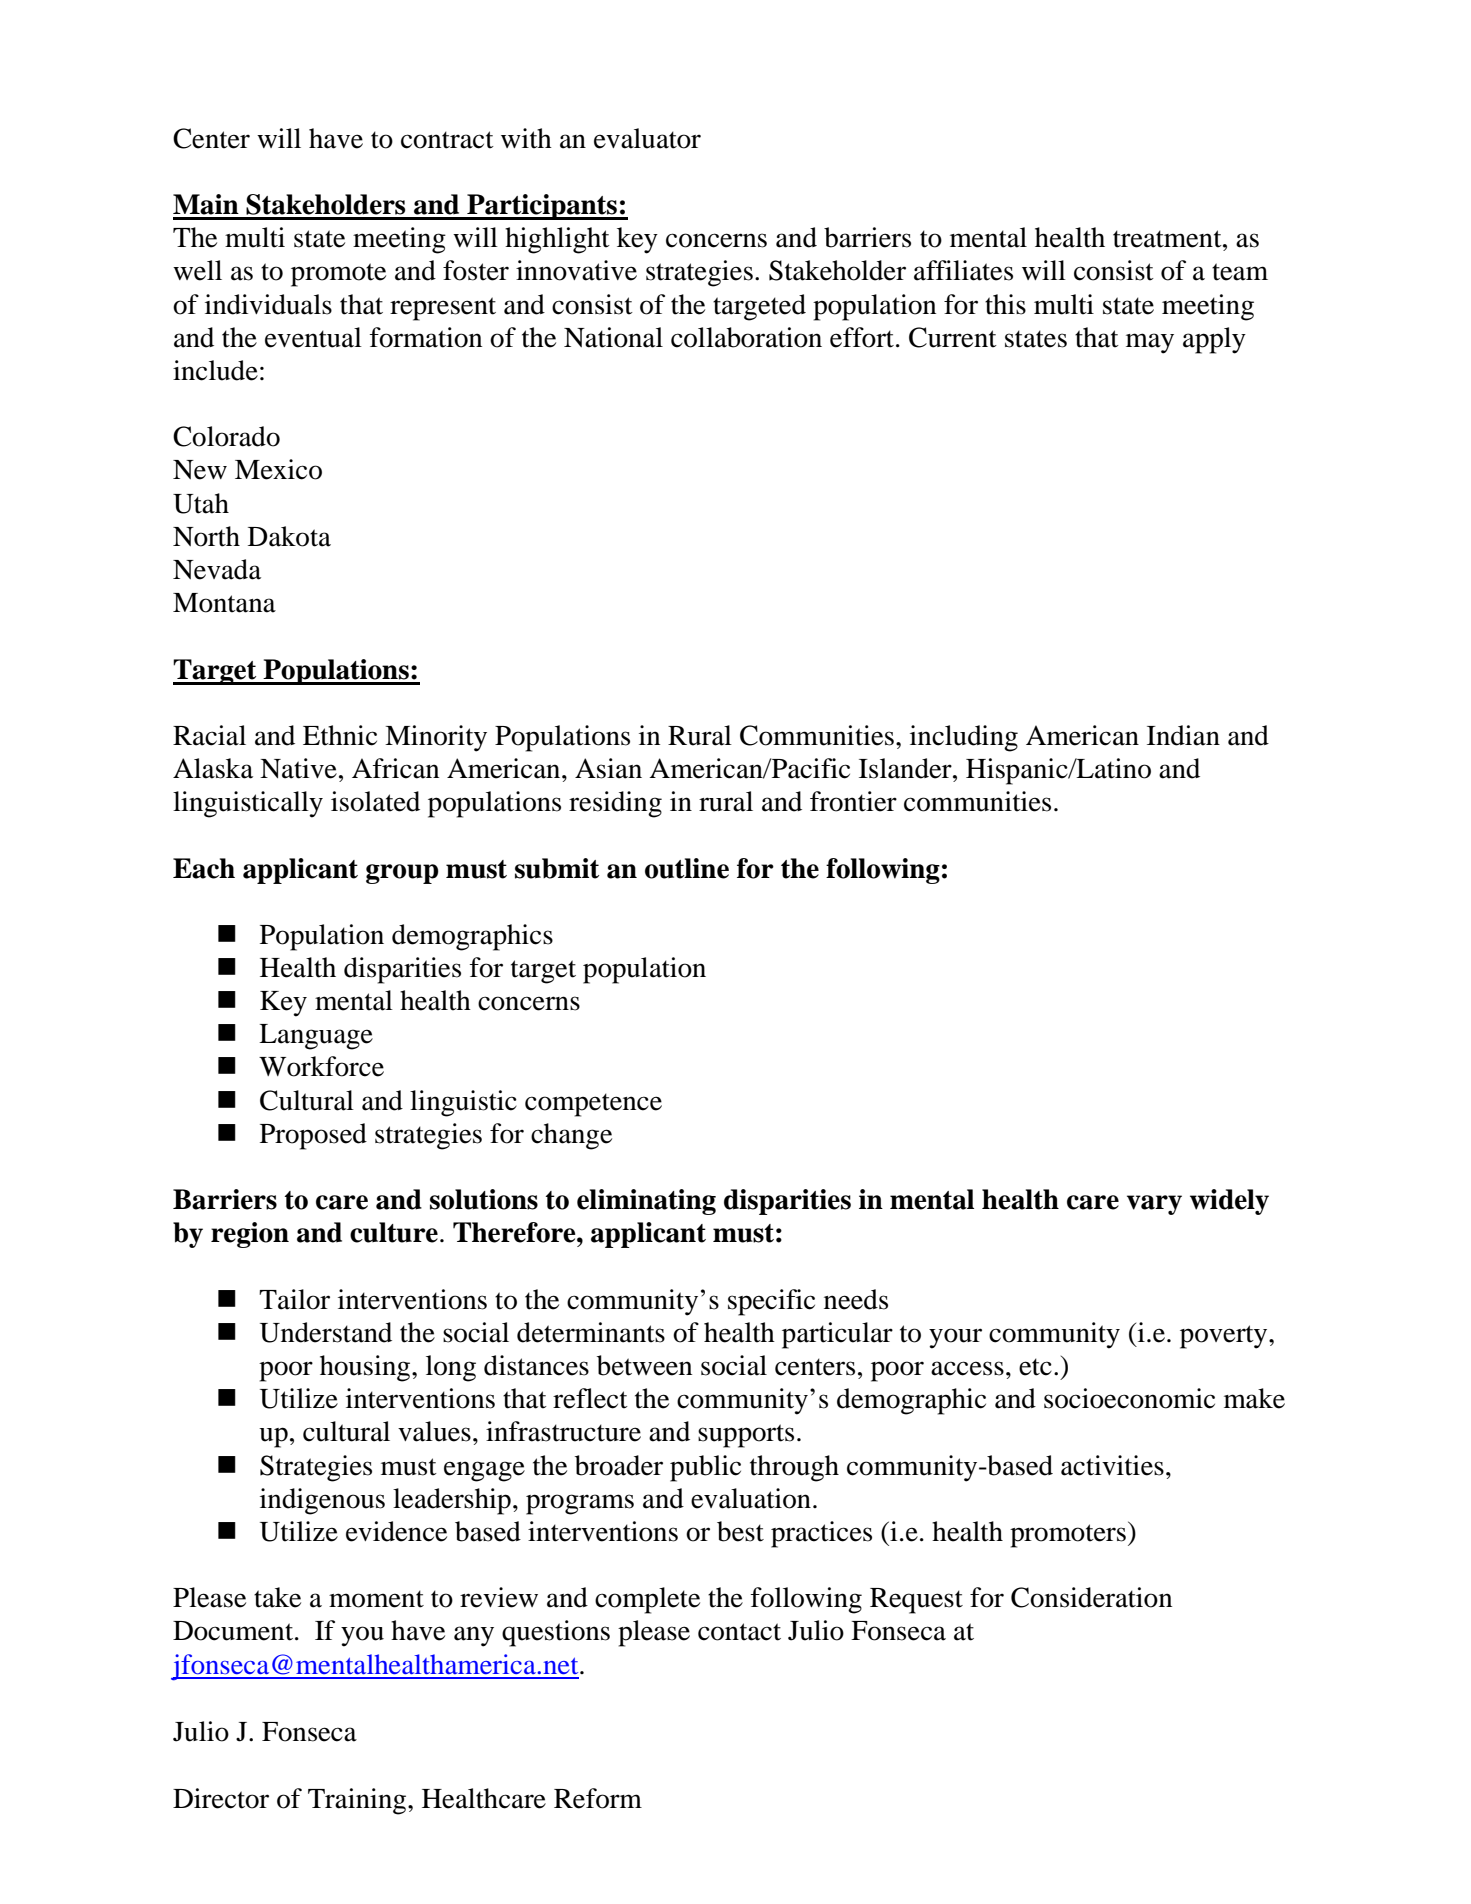 The image size is (1471, 1904). I want to click on Ethnic, so click(340, 735).
